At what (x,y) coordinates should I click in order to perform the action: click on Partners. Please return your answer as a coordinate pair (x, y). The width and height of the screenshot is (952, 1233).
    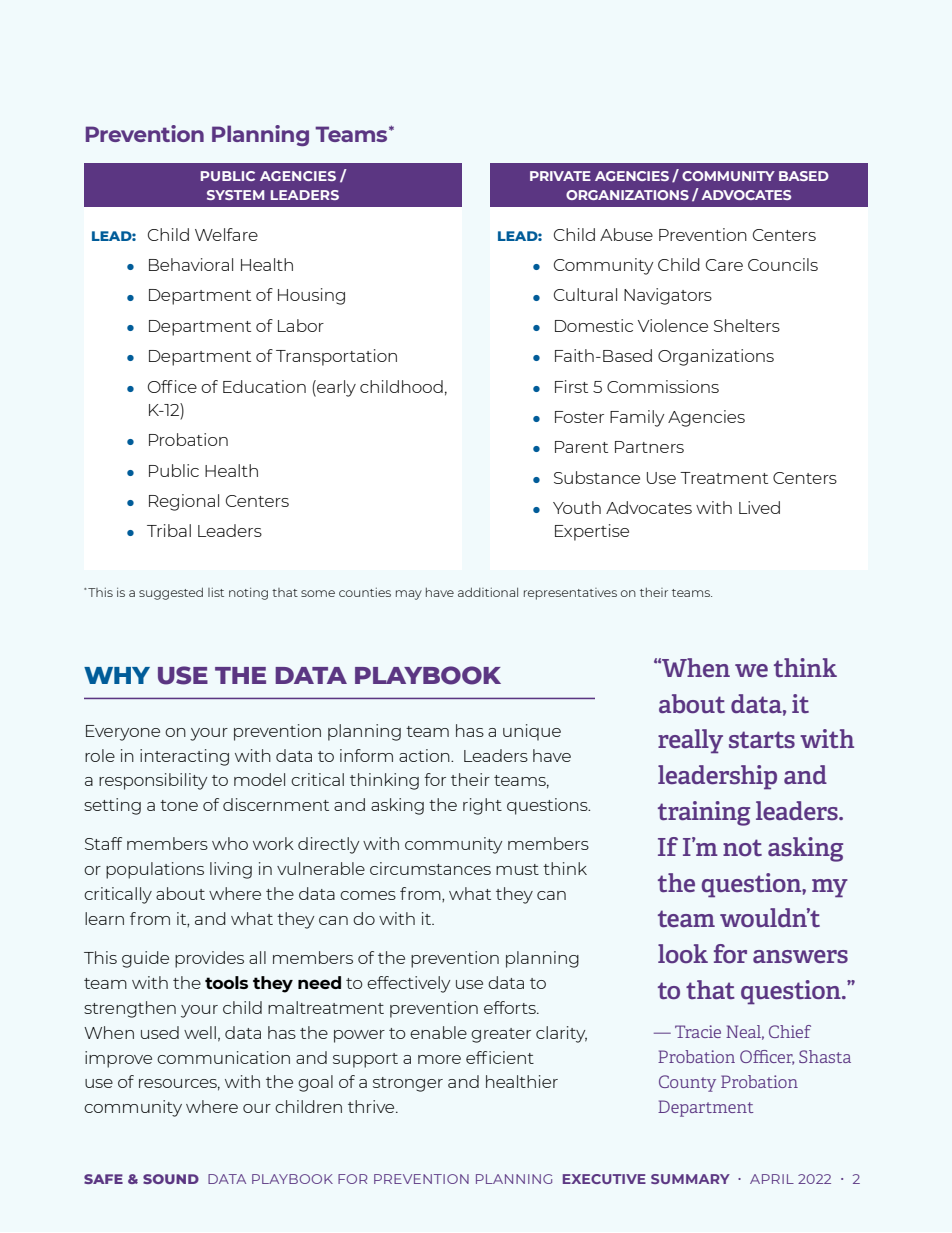
    Looking at the image, I should click on (649, 447).
